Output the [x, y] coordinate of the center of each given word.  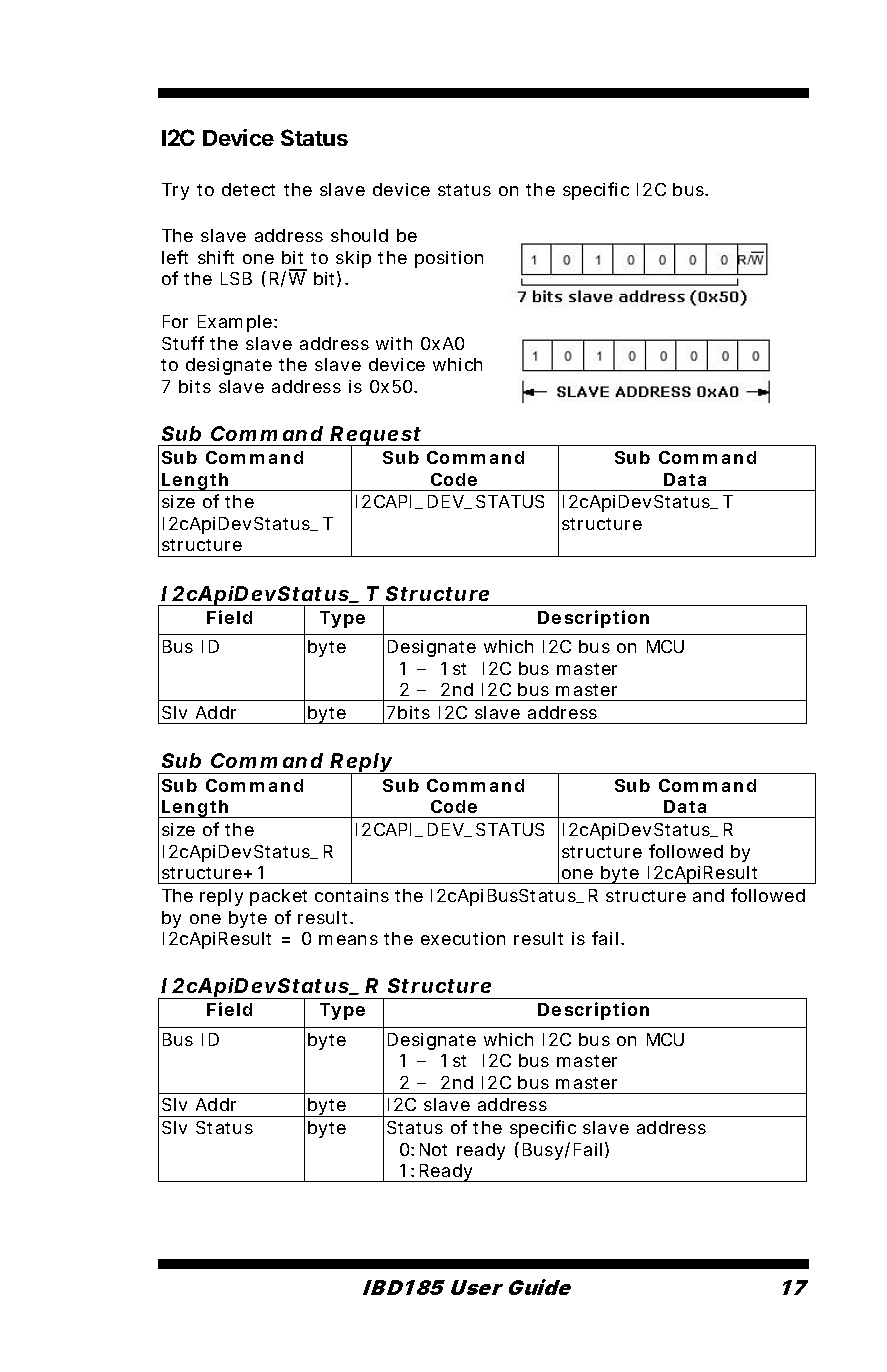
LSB [236, 278]
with [394, 343]
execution [463, 938]
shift [216, 257]
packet [278, 897]
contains [352, 895]
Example [236, 323]
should [359, 235]
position [449, 259]
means [348, 940]
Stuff [183, 343]
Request [376, 437]
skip [353, 259]
